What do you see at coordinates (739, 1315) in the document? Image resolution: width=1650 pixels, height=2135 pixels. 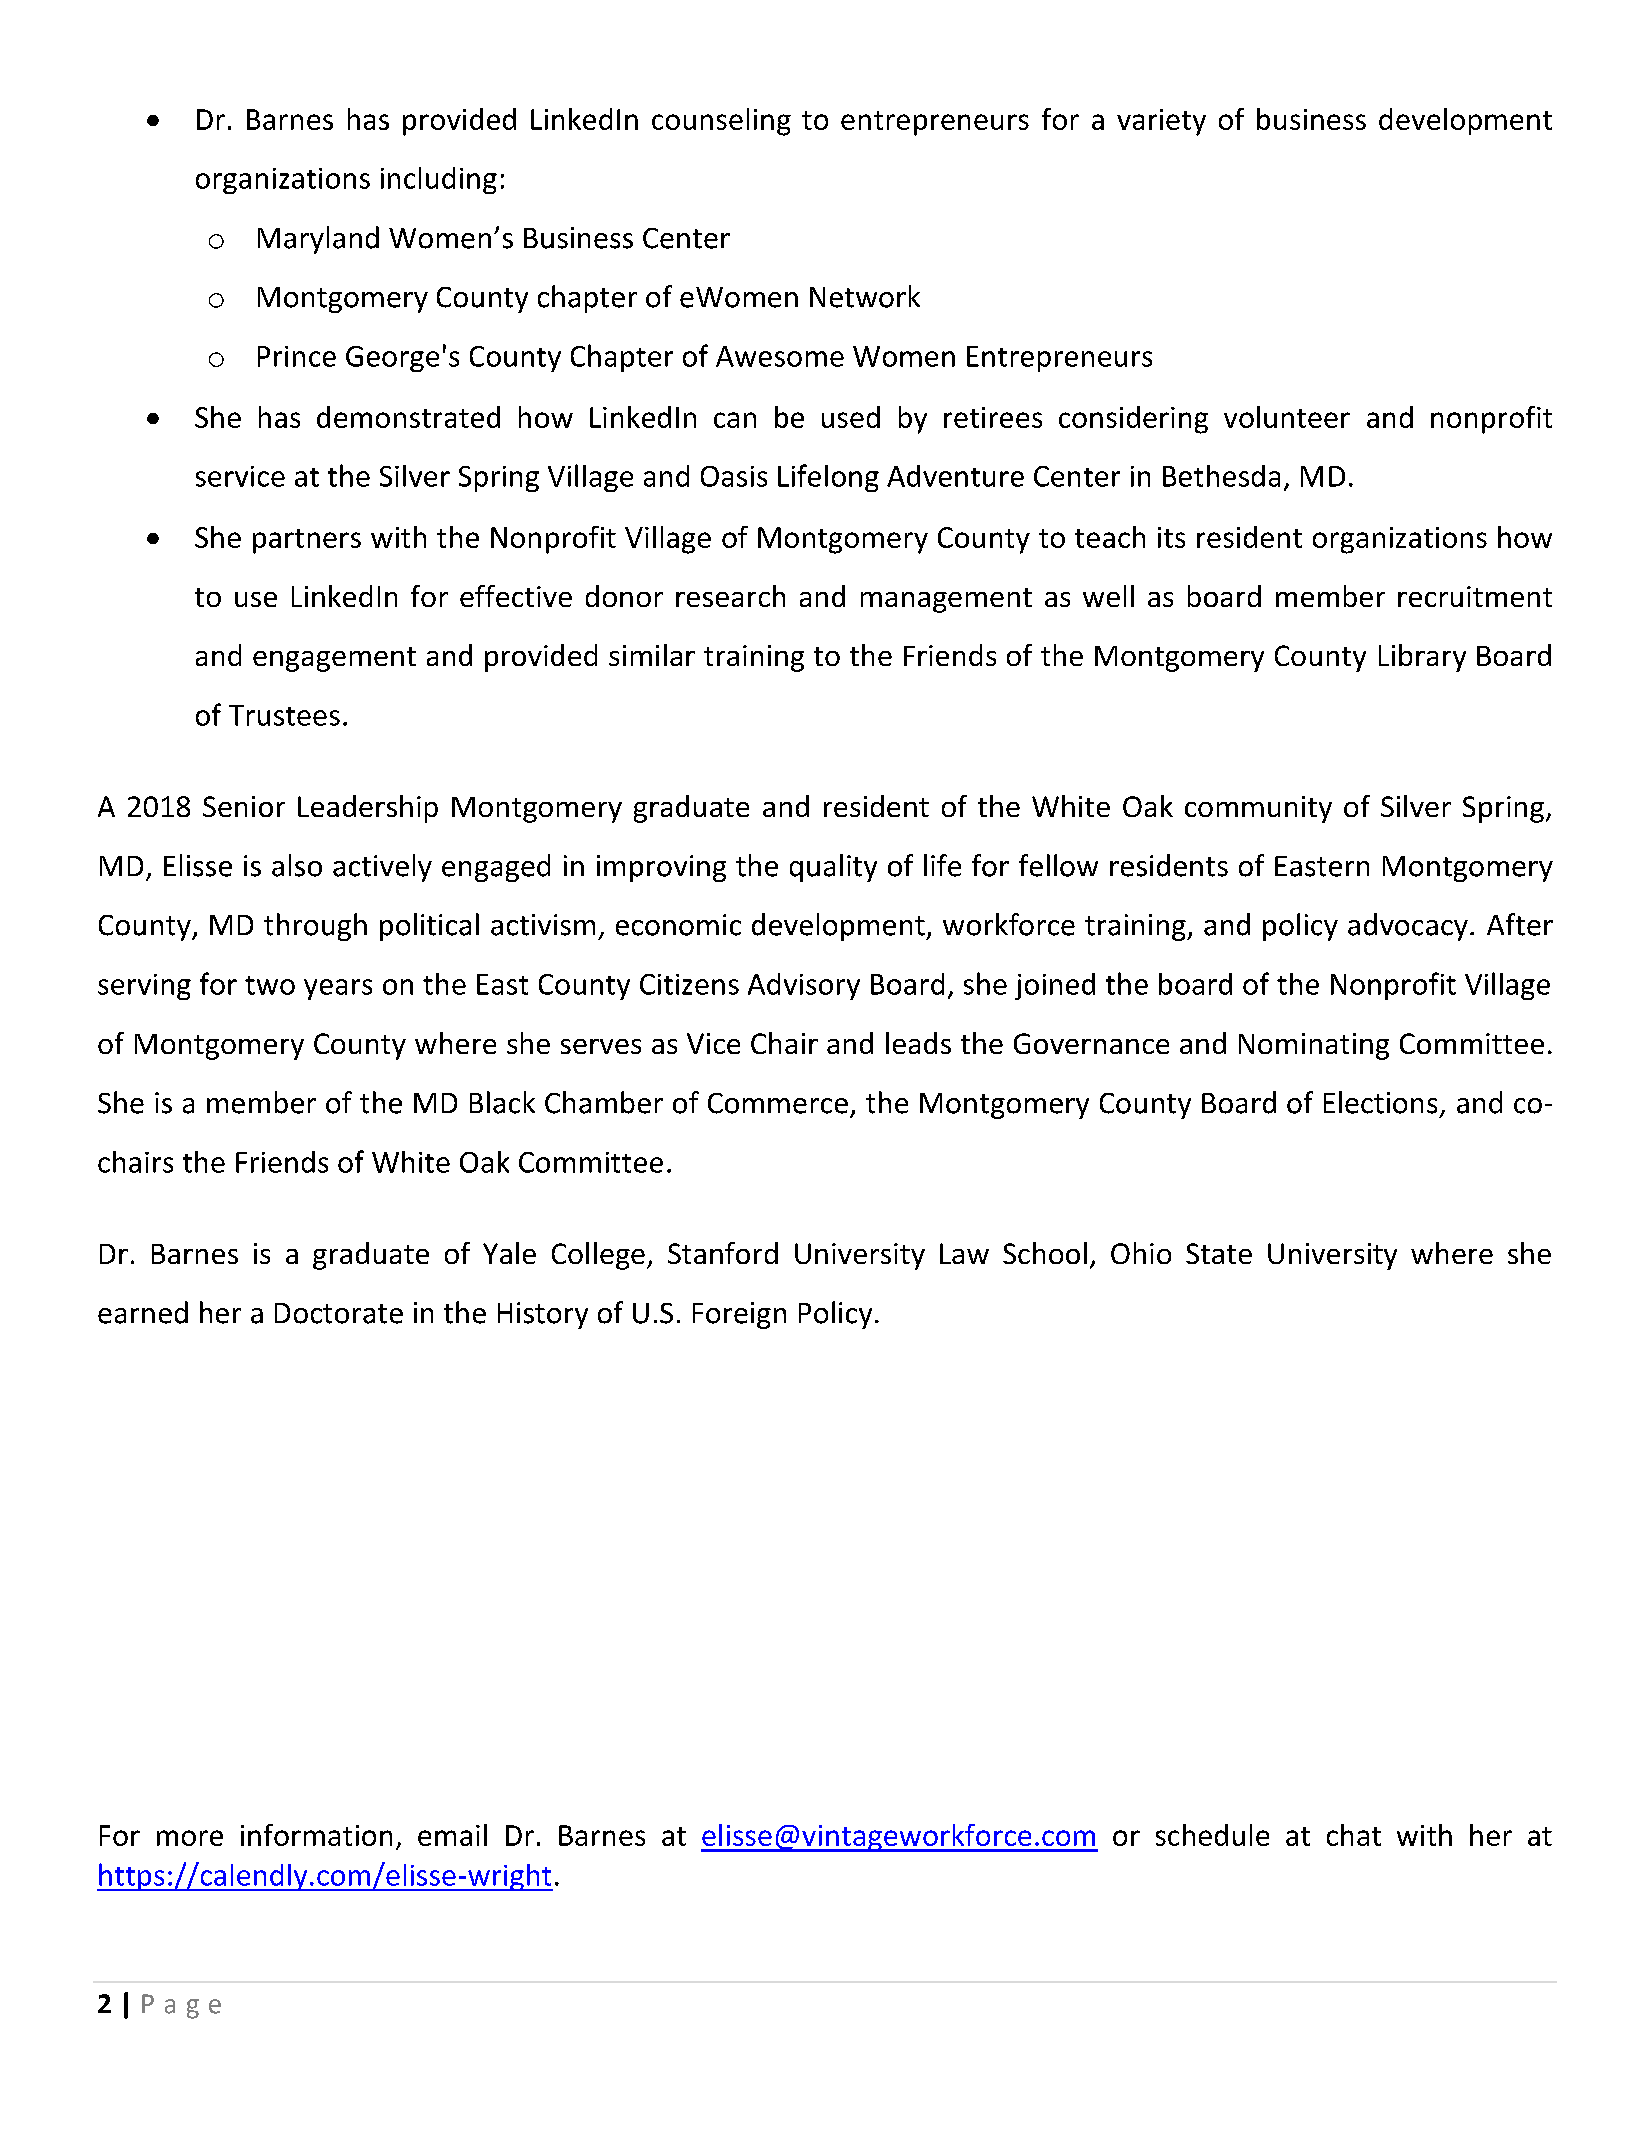 I see `Foreign` at bounding box center [739, 1315].
